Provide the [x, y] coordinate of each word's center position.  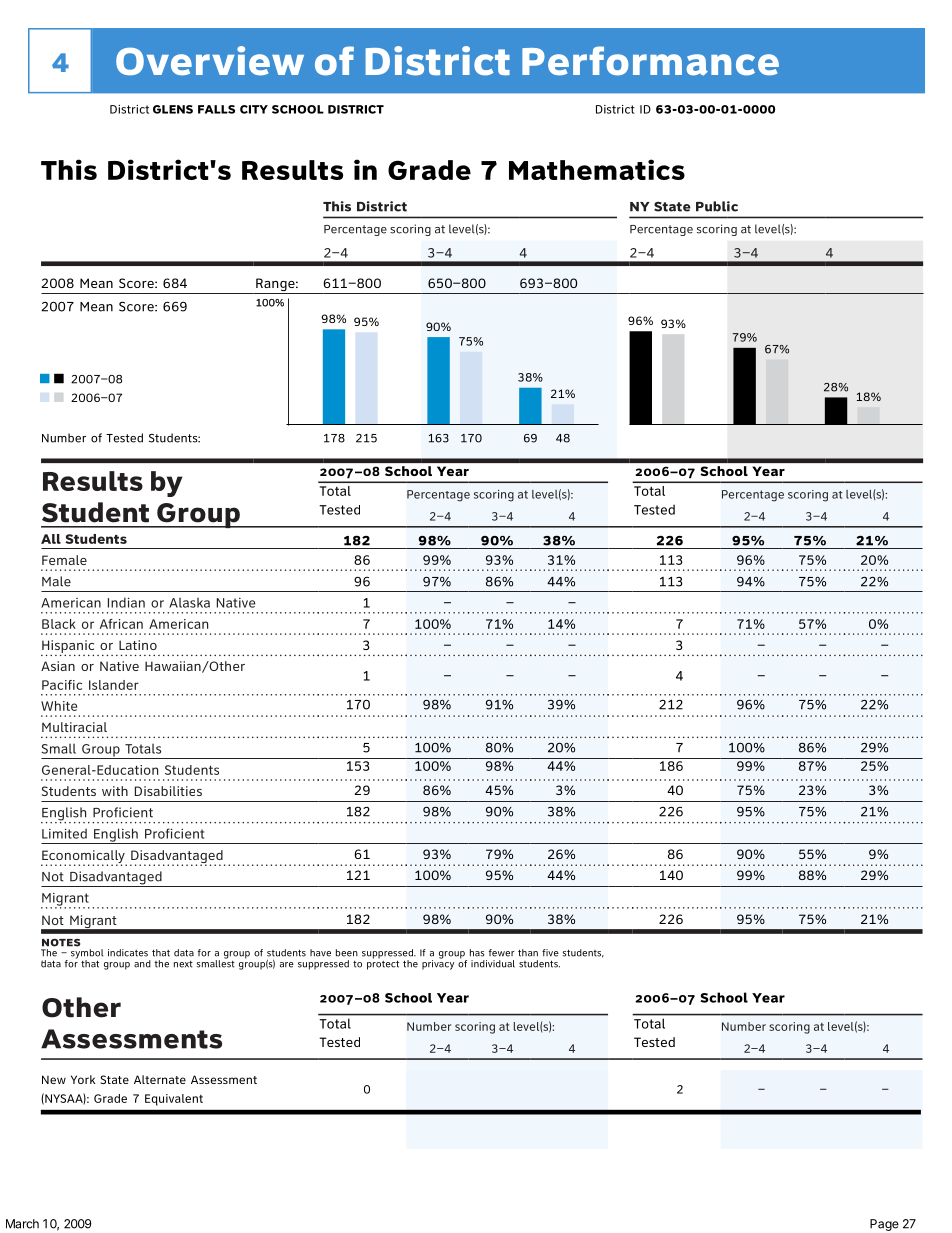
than [528, 953]
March [22, 1224]
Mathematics [597, 169]
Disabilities [168, 791]
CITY [254, 109]
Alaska [189, 603]
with [115, 791]
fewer [502, 953]
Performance [650, 61]
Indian [126, 602]
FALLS [216, 109]
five [550, 953]
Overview [210, 61]
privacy [438, 964]
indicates [128, 953]
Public [717, 206]
